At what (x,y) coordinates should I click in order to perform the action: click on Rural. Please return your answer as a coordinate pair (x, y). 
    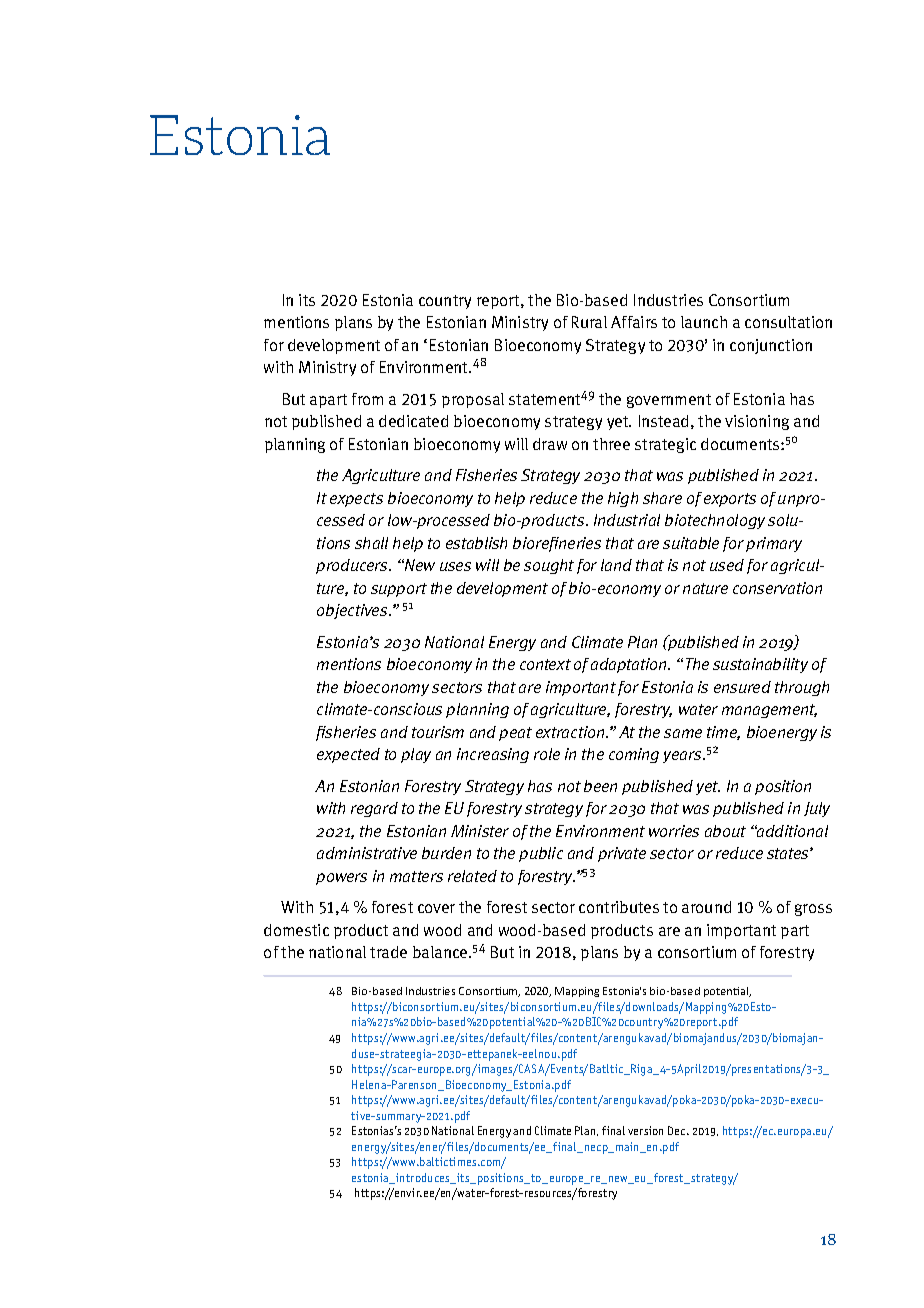
    Looking at the image, I should click on (589, 322).
